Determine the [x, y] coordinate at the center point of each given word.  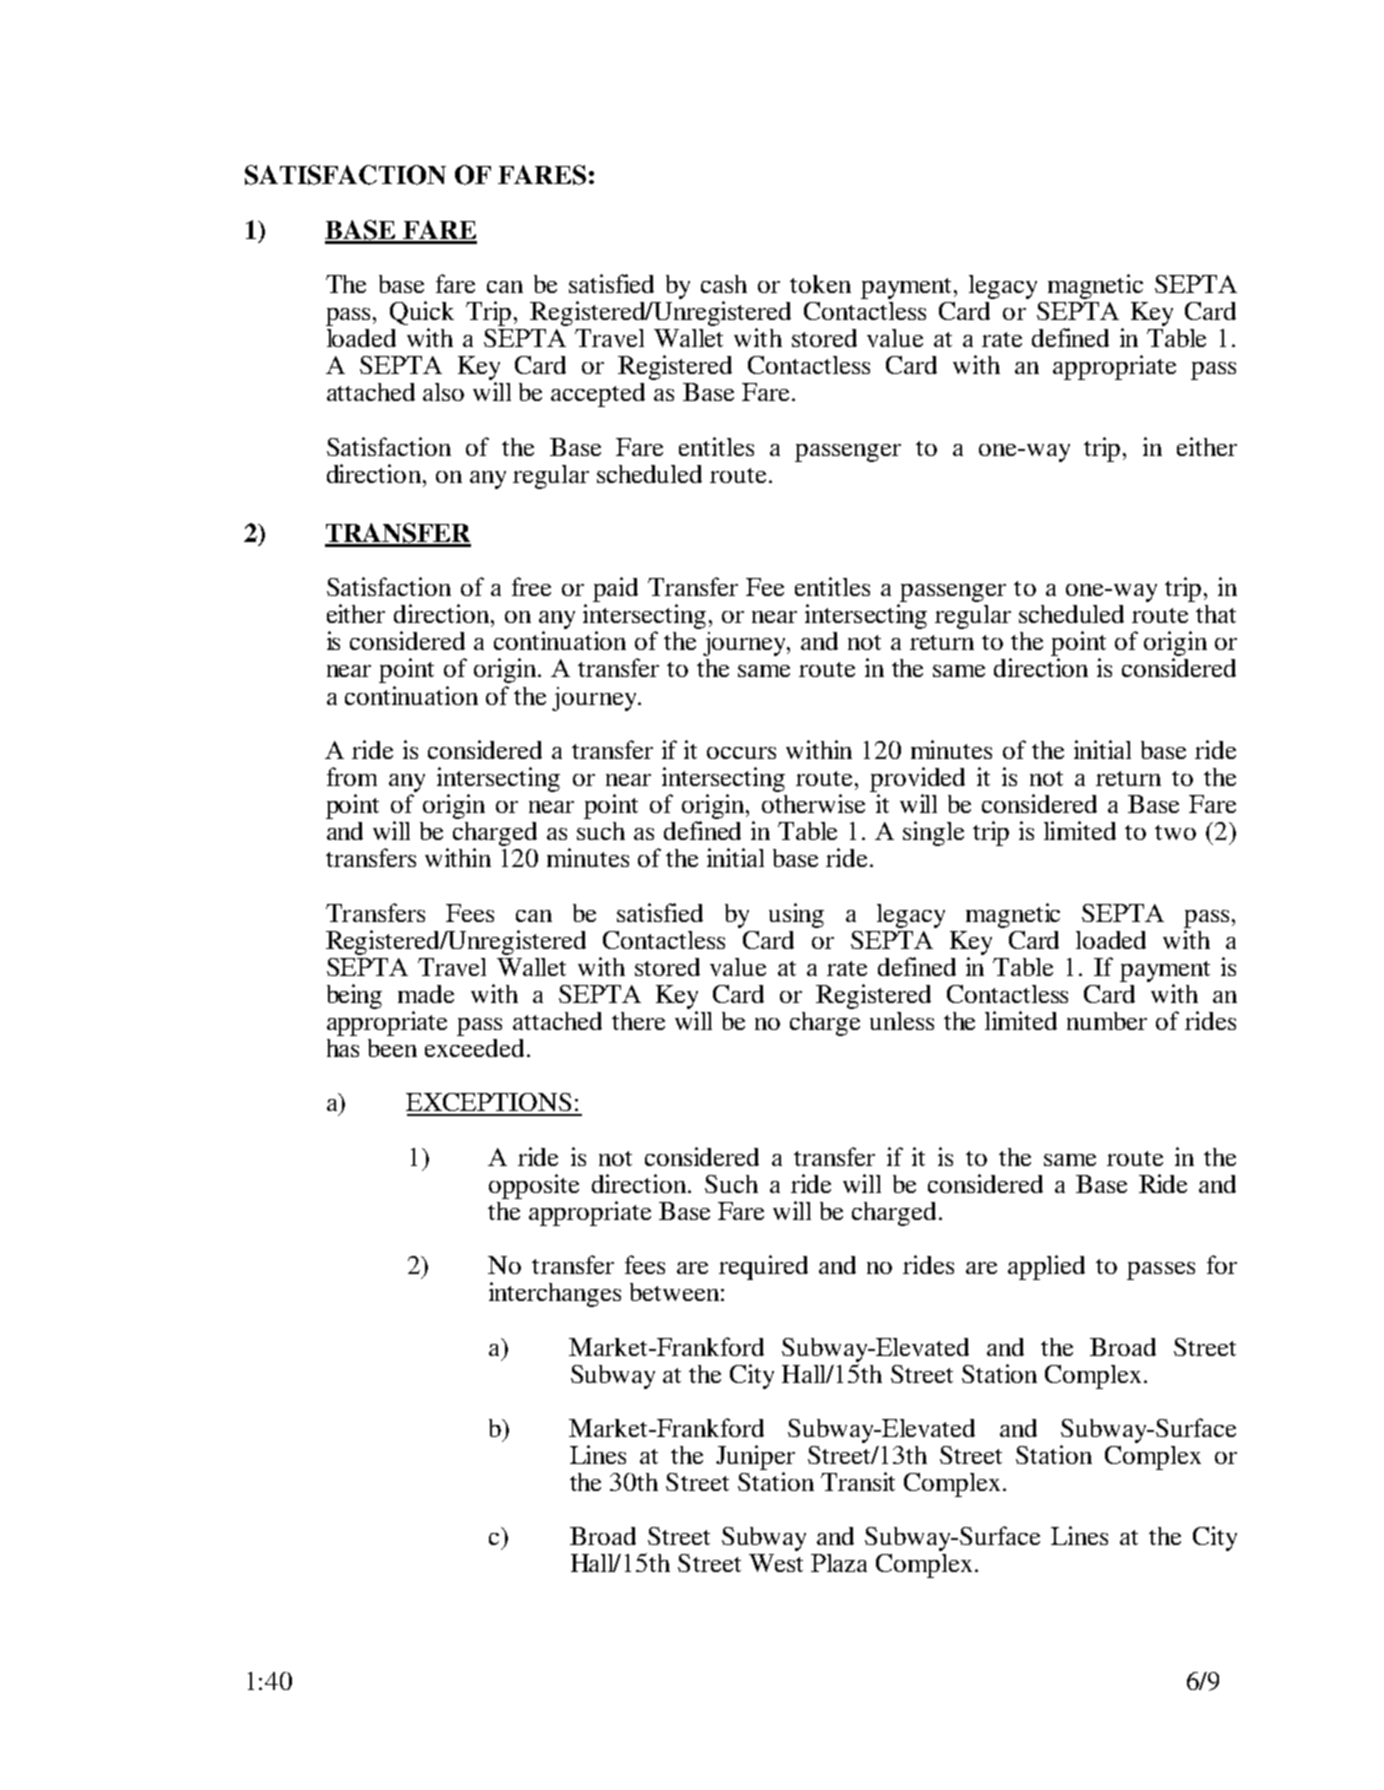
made [426, 994]
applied [1046, 1267]
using [796, 915]
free [531, 586]
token [820, 284]
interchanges [555, 1294]
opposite [534, 1186]
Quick [422, 313]
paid [615, 589]
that [1216, 614]
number [1107, 1021]
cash [724, 284]
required [763, 1267]
